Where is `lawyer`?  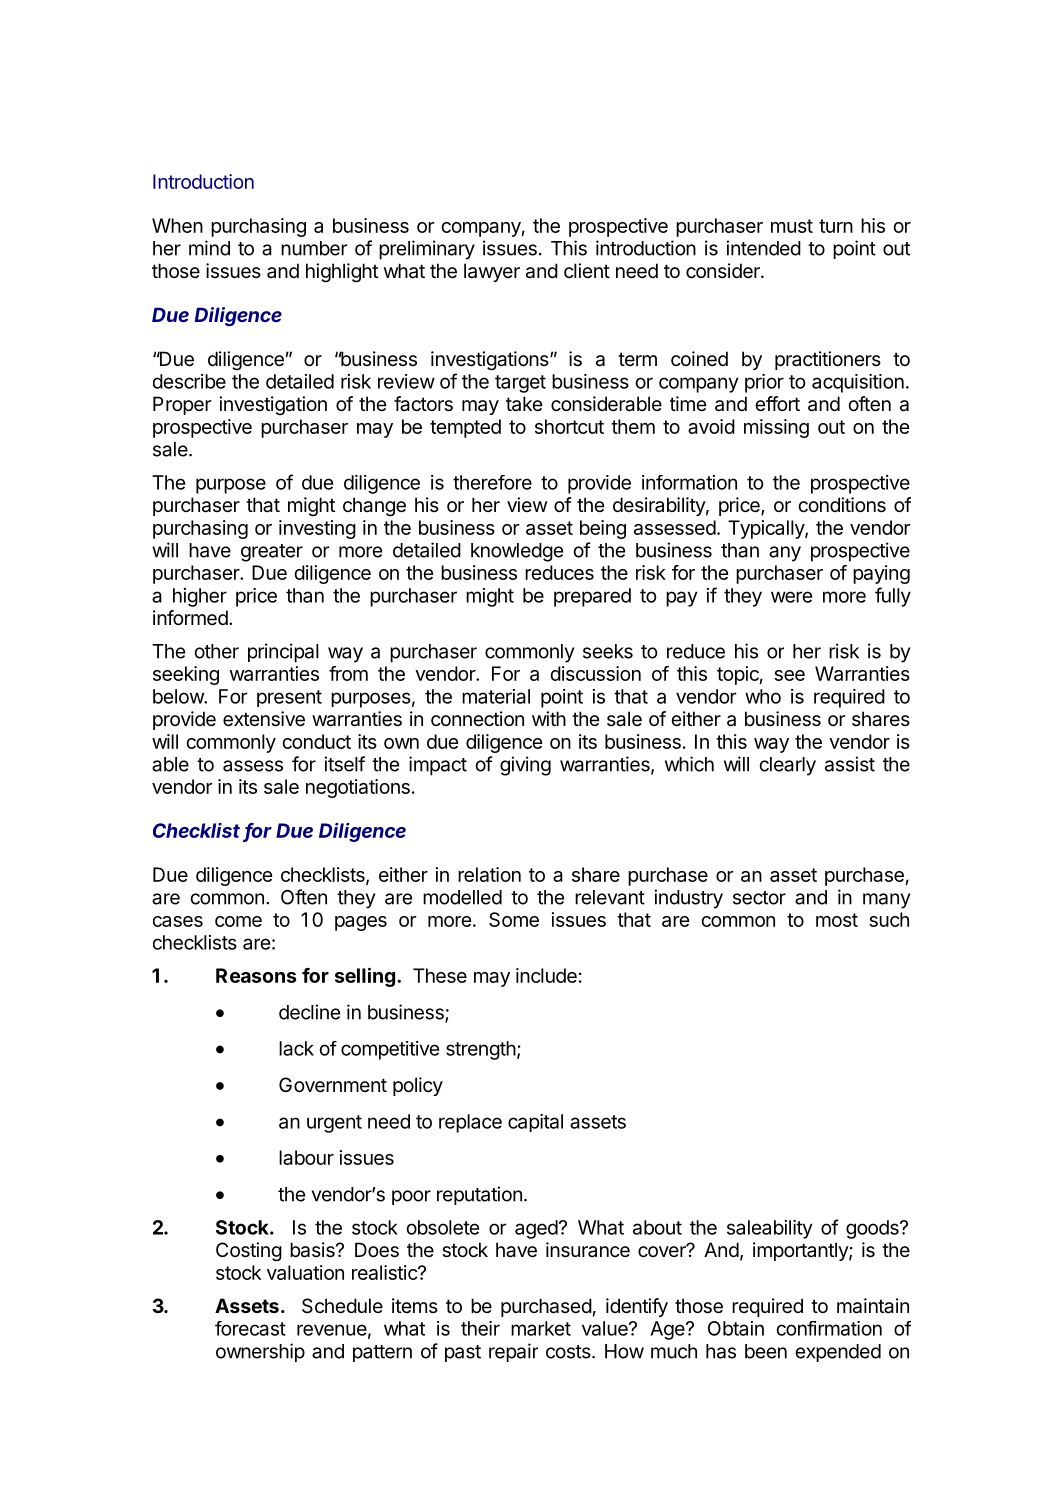 lawyer is located at coordinates (492, 272).
